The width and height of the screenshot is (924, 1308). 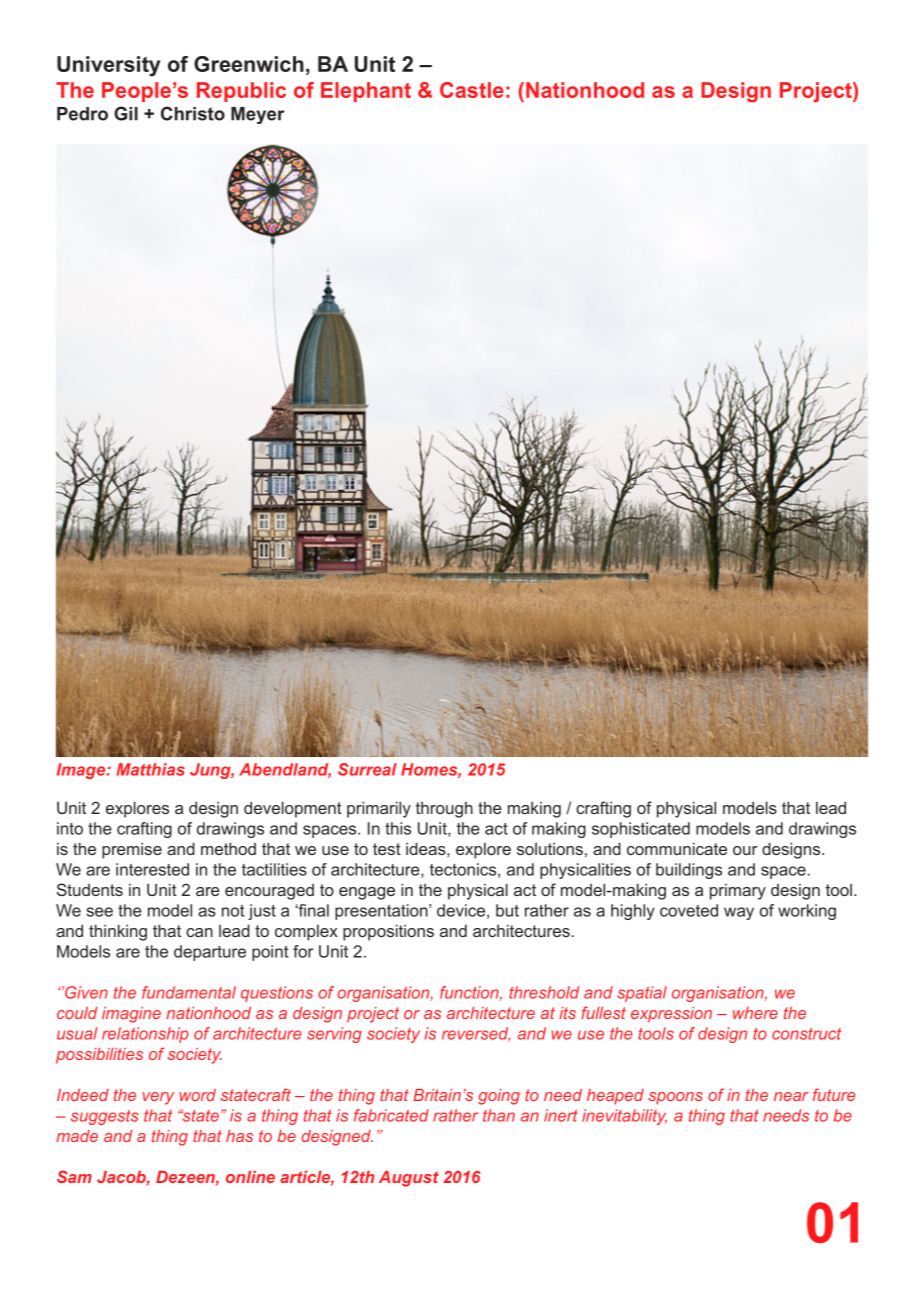 I want to click on near, so click(x=791, y=1096).
